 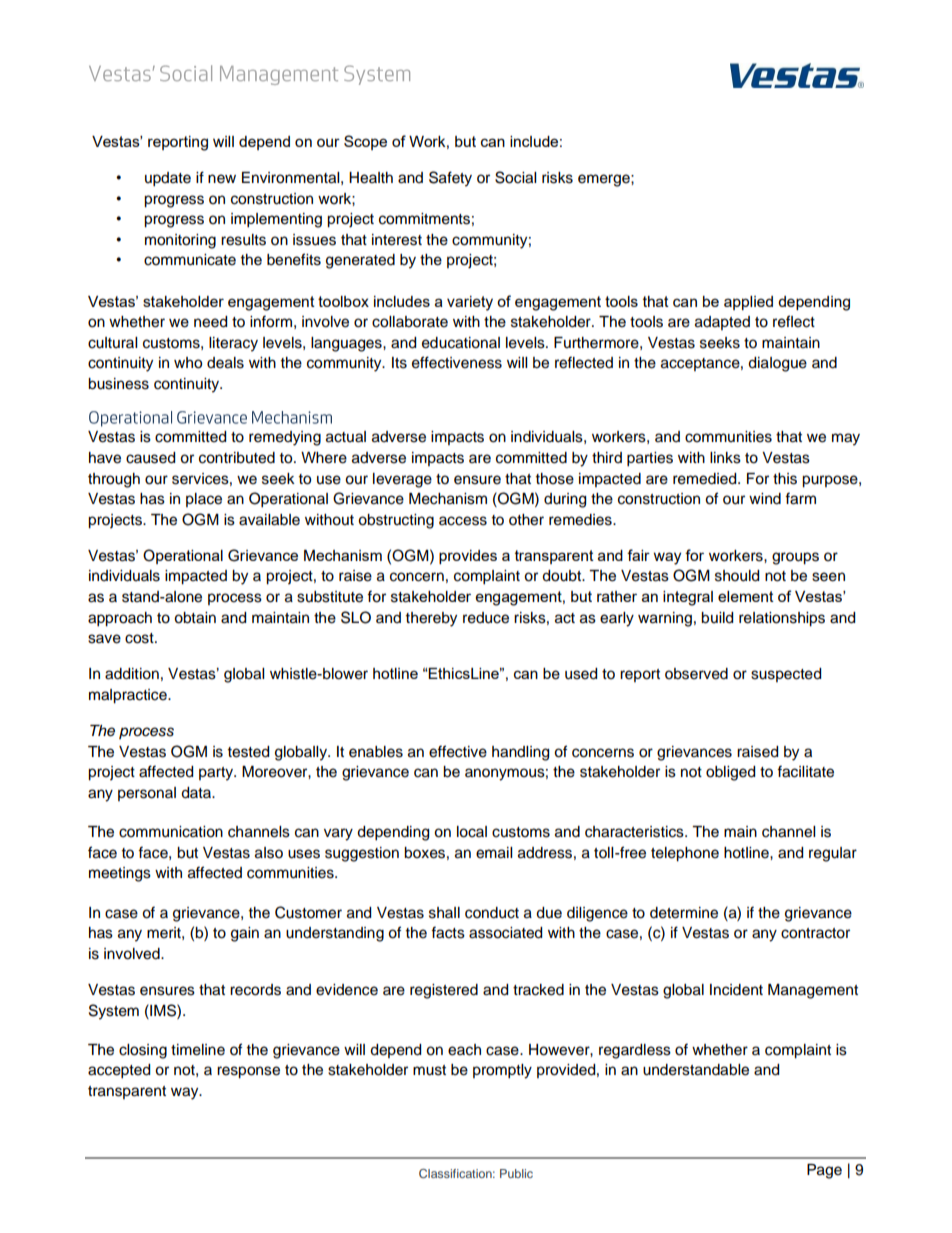 I want to click on Page, so click(x=824, y=1171).
